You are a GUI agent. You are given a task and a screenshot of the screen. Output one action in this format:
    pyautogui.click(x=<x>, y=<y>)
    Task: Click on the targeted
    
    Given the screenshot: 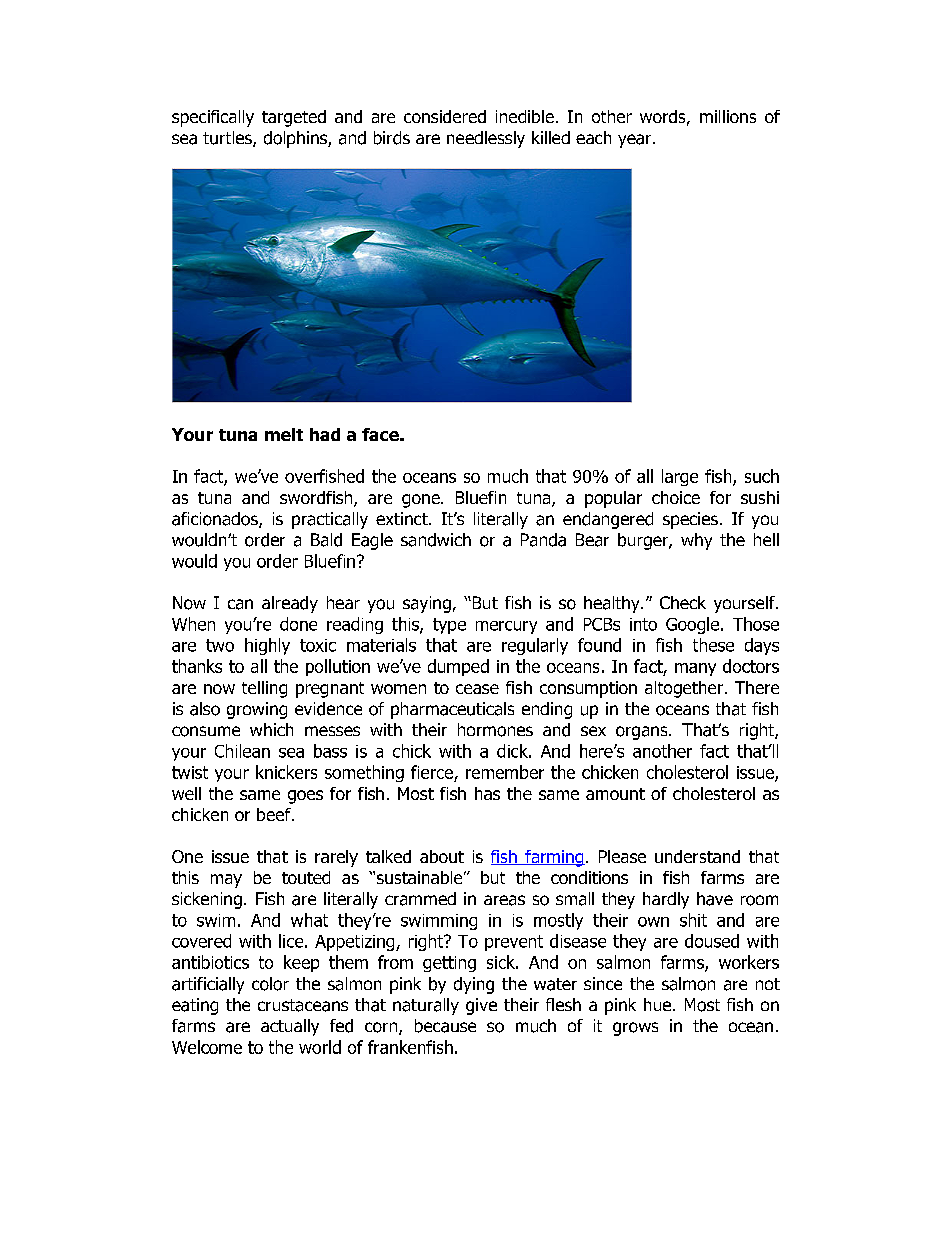 What is the action you would take?
    pyautogui.click(x=294, y=118)
